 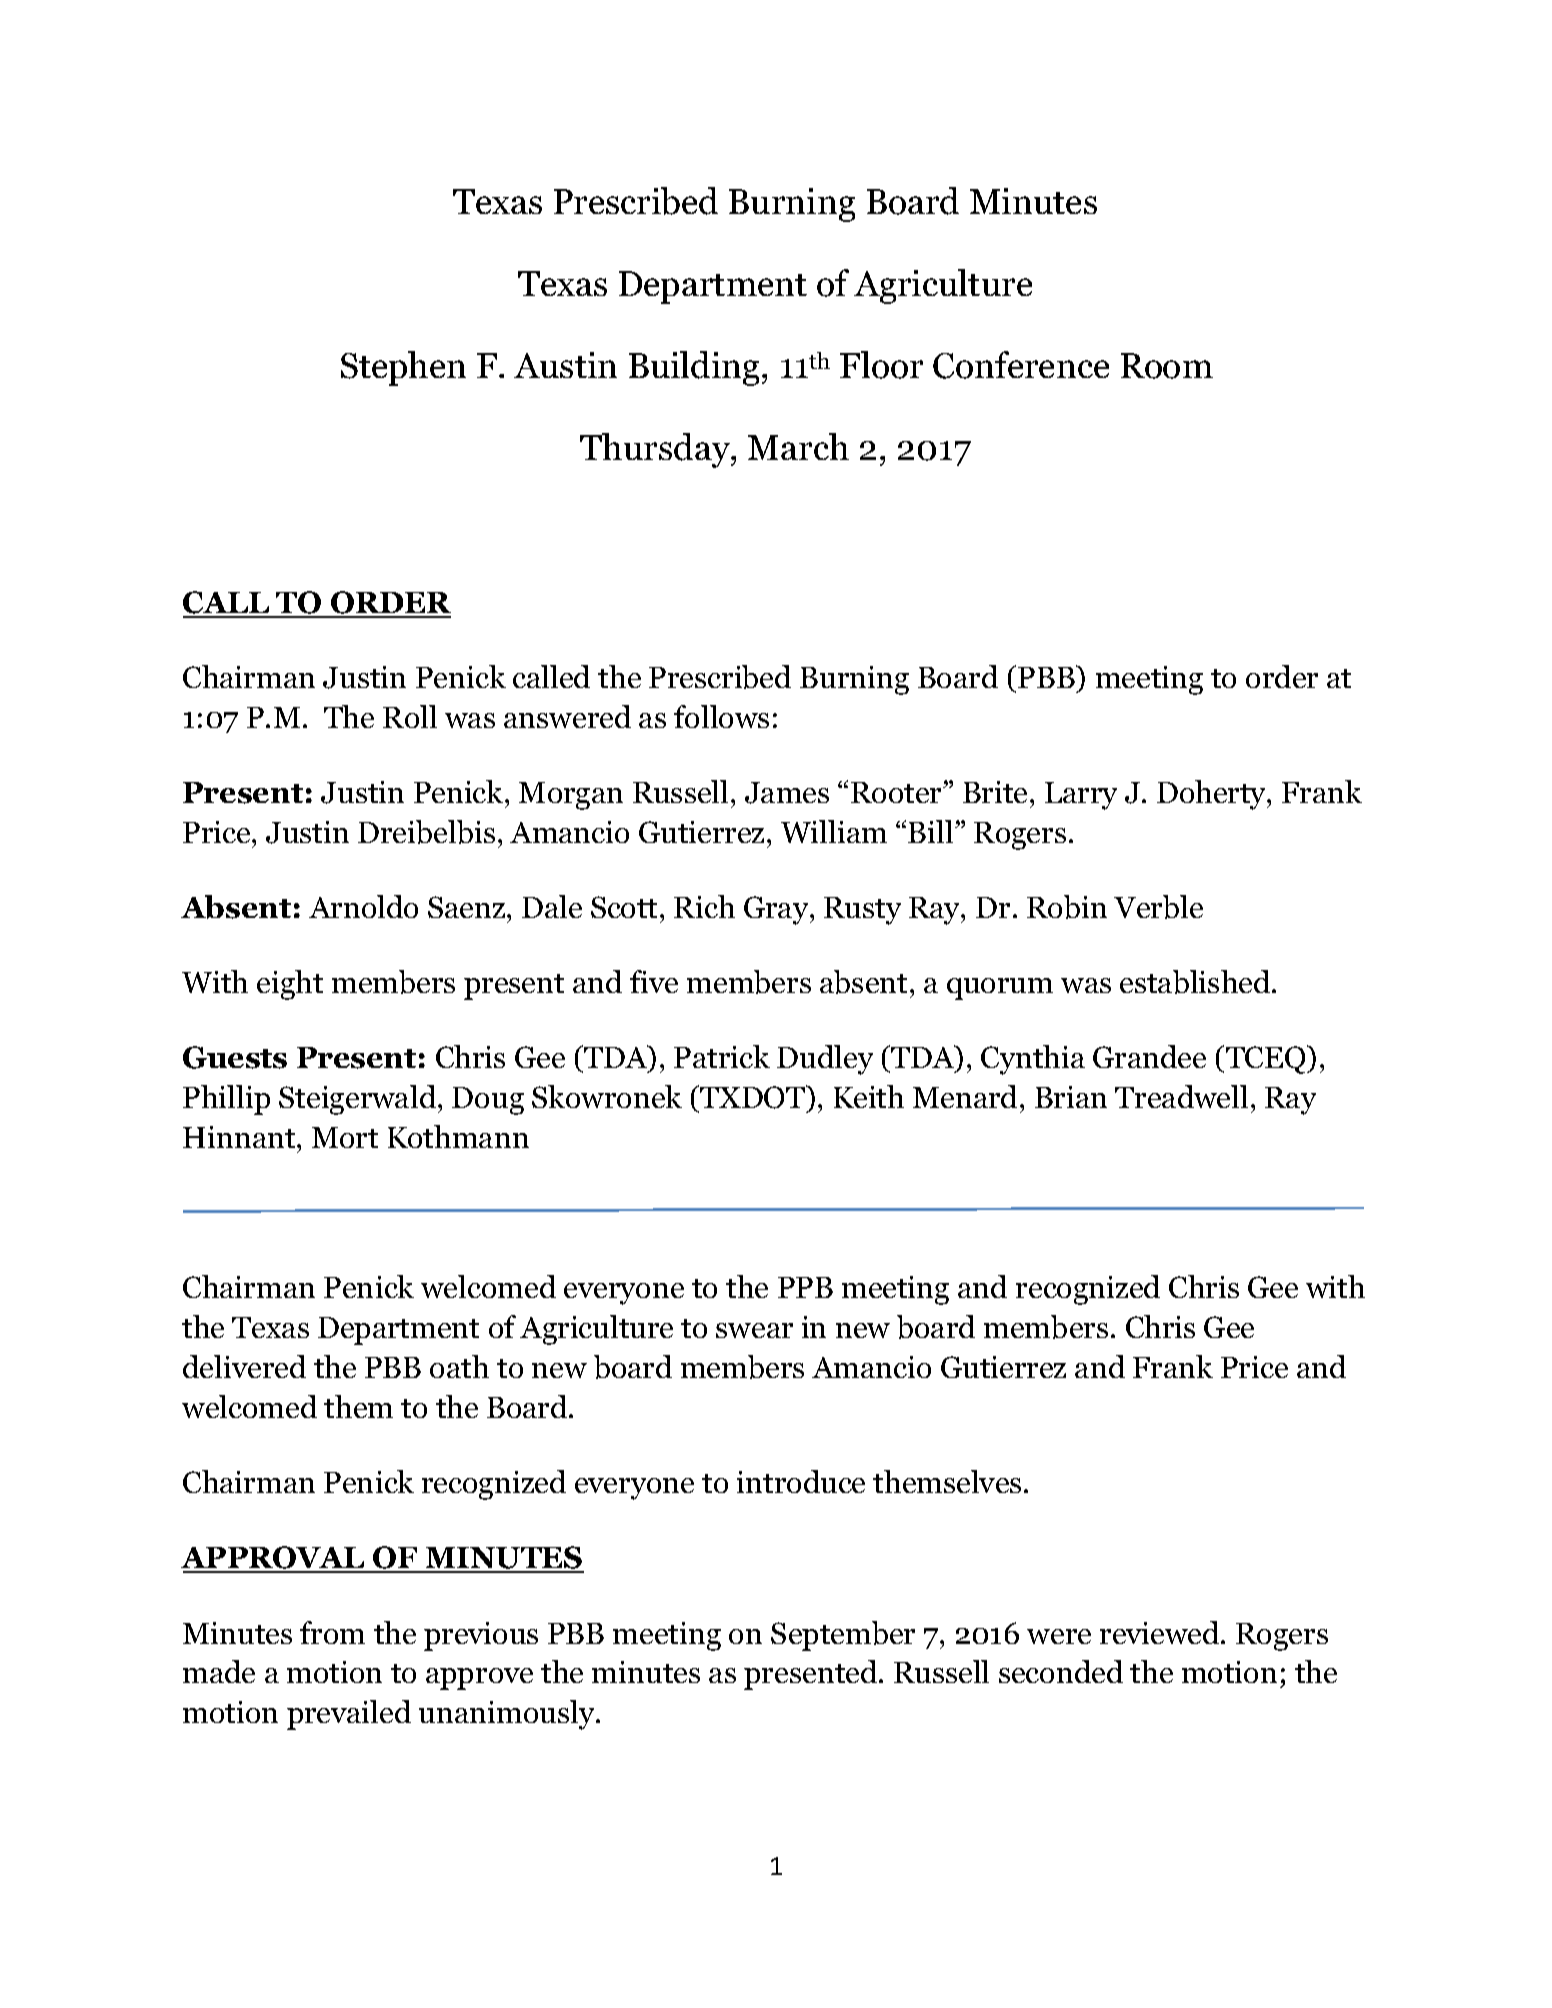 What do you see at coordinates (1167, 366) in the screenshot?
I see `Room` at bounding box center [1167, 366].
